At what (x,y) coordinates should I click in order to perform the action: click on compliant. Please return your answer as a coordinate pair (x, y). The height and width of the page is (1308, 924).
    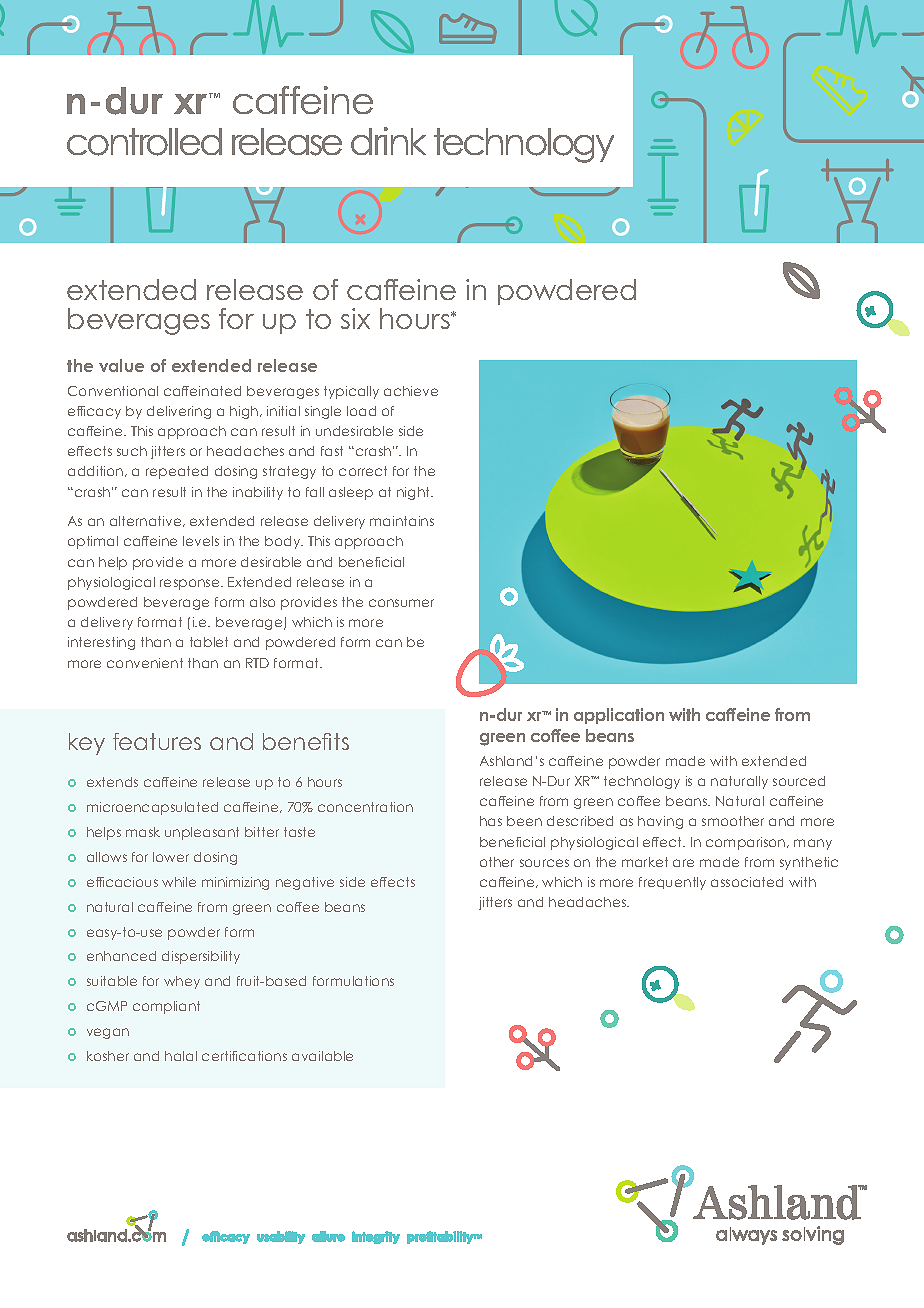
    Looking at the image, I should click on (166, 1007).
